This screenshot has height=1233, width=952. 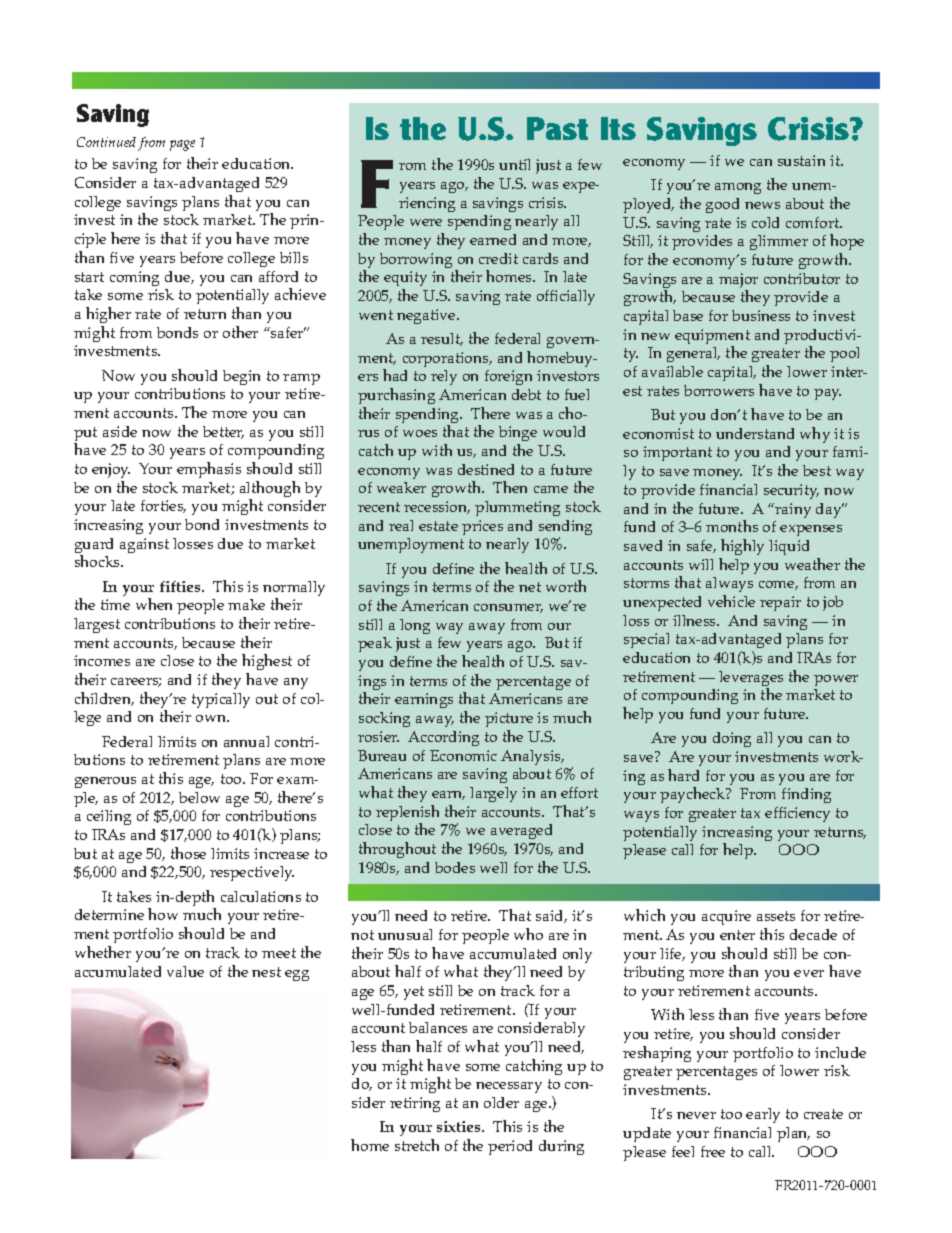 What do you see at coordinates (154, 604) in the screenshot?
I see `when` at bounding box center [154, 604].
